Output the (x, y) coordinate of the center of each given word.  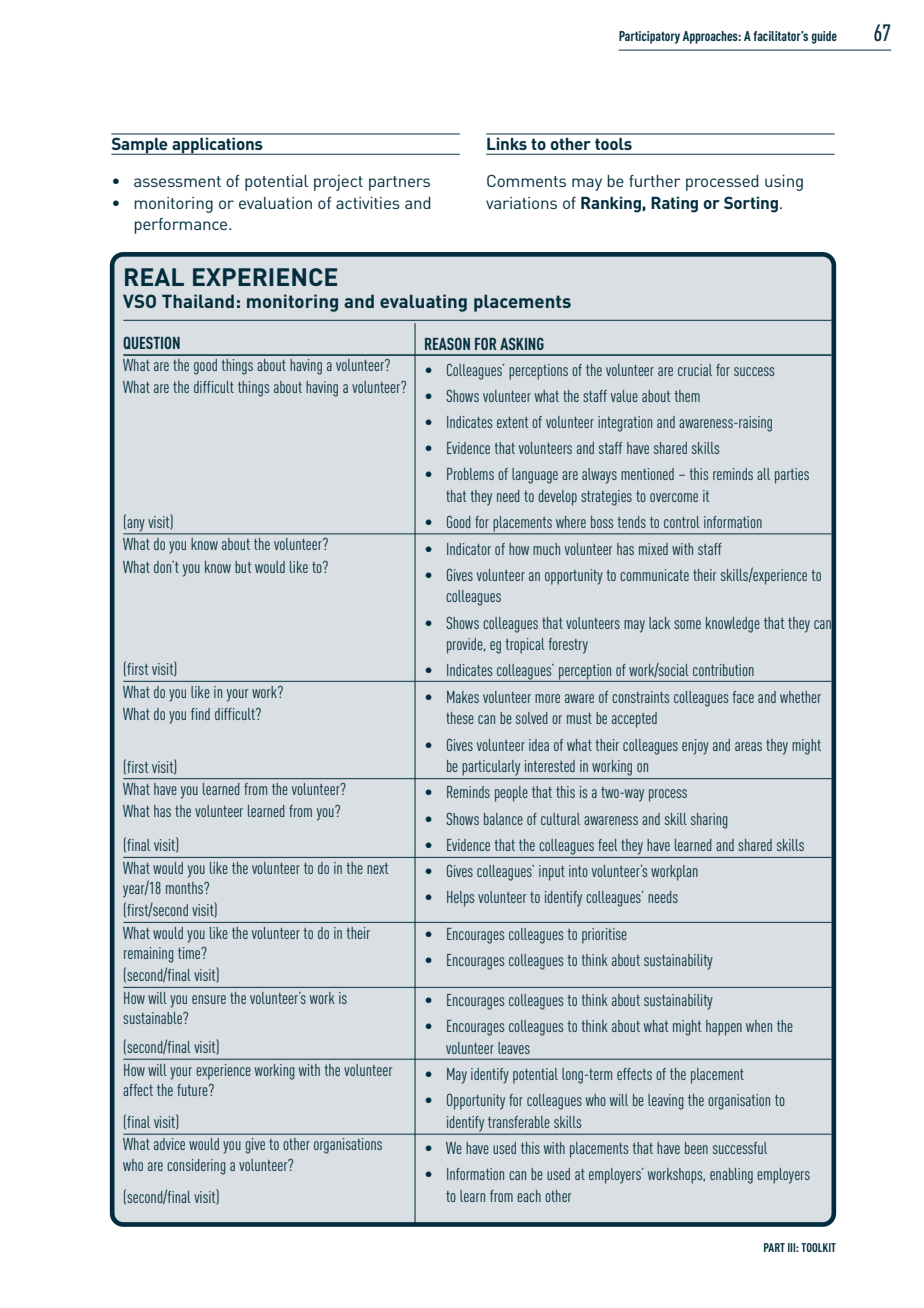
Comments (526, 180)
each (529, 1196)
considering (196, 1167)
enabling (731, 1176)
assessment (177, 181)
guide (824, 37)
